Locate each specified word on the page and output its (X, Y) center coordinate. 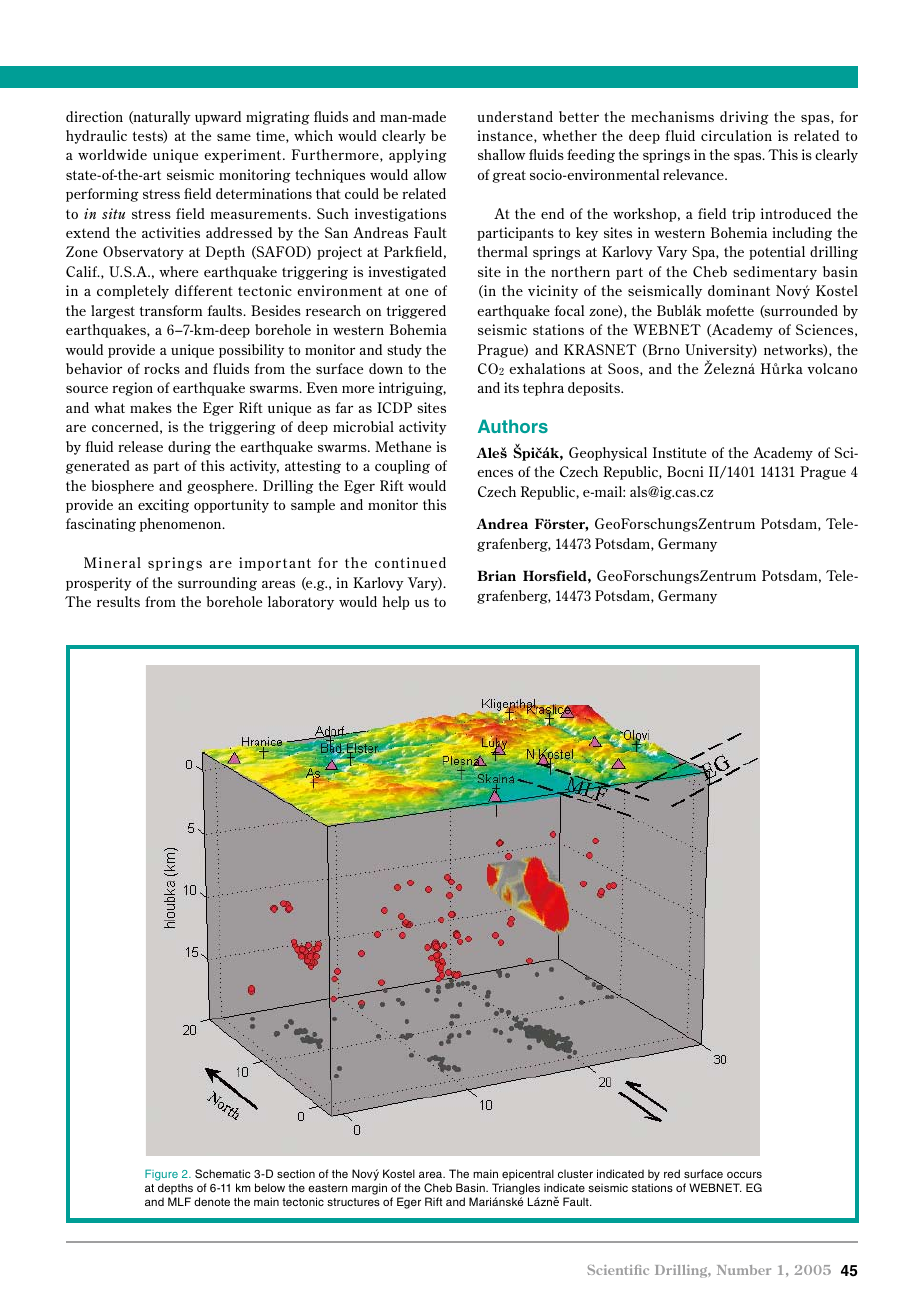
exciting (163, 506)
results (118, 601)
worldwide (112, 154)
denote (212, 1201)
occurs (744, 1174)
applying (418, 156)
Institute (679, 452)
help (396, 603)
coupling (402, 467)
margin (369, 1189)
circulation (736, 135)
